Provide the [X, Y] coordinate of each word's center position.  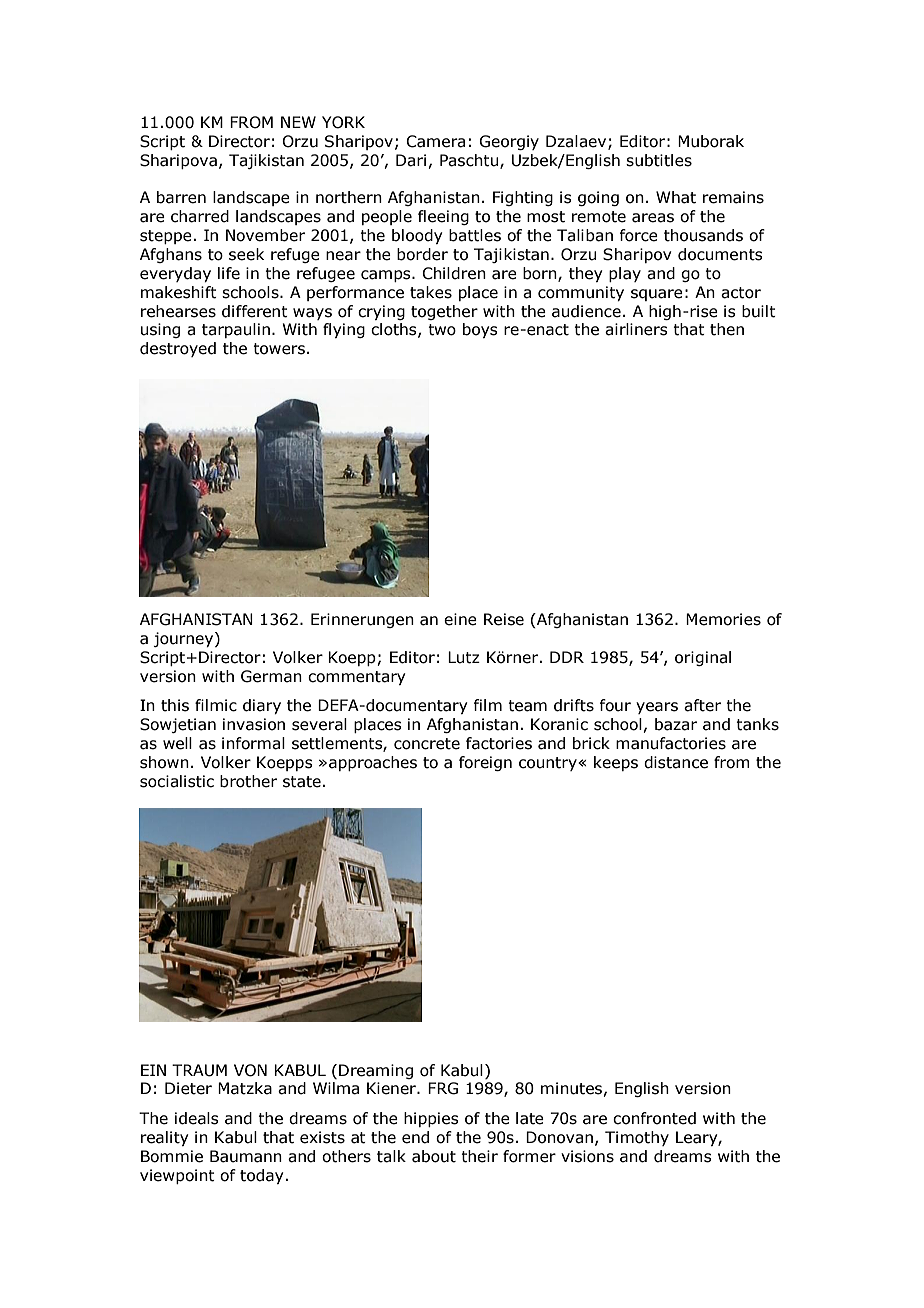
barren [181, 197]
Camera [435, 141]
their [479, 1156]
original [703, 658]
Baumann [246, 1156]
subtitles [659, 160]
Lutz [464, 657]
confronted [654, 1118]
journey [184, 639]
